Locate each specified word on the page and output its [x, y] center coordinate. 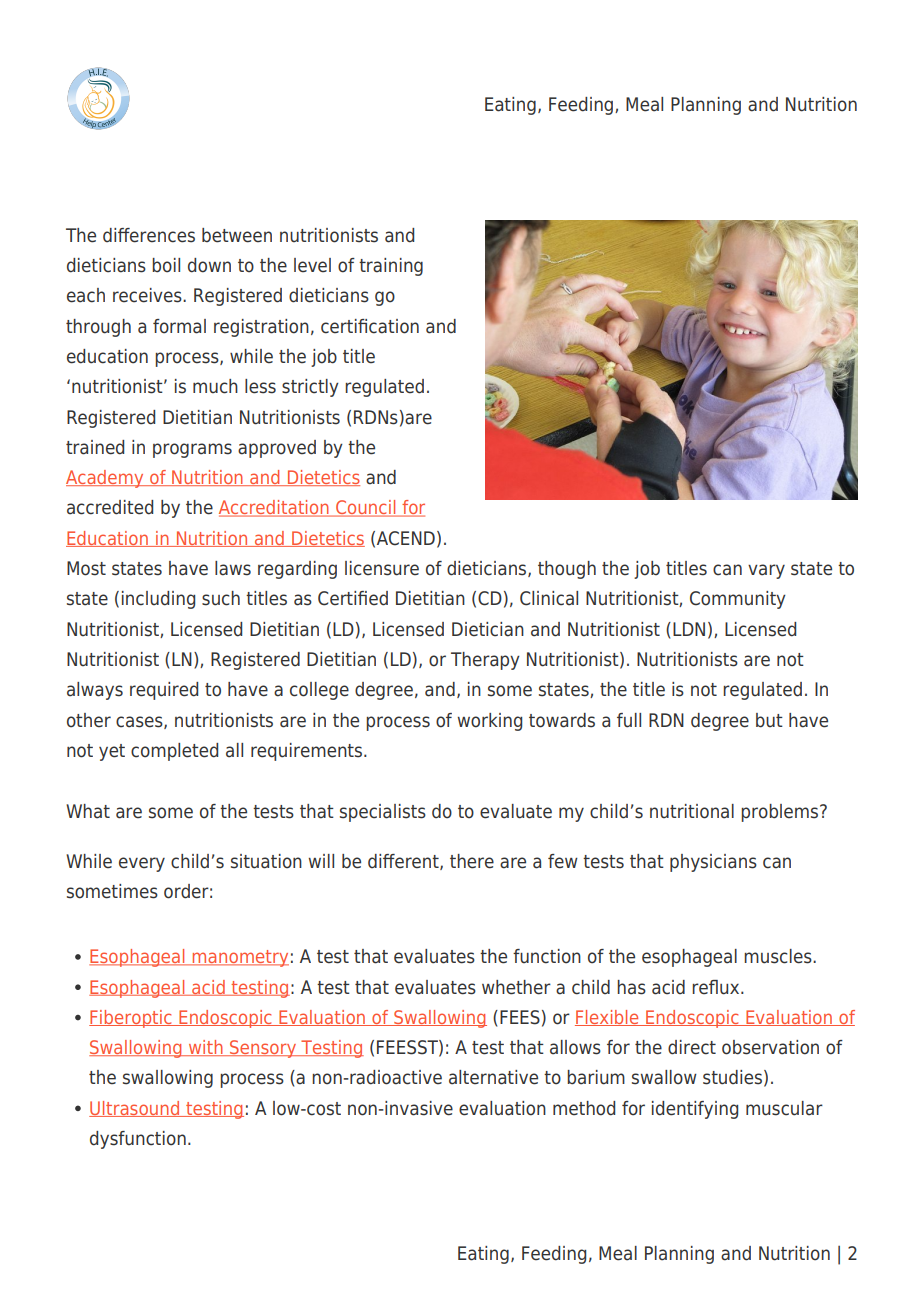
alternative [493, 1077]
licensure [382, 568]
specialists [383, 813]
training [391, 267]
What [88, 811]
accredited [110, 507]
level [312, 265]
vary [766, 571]
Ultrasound [135, 1109]
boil [166, 265]
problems [781, 813]
